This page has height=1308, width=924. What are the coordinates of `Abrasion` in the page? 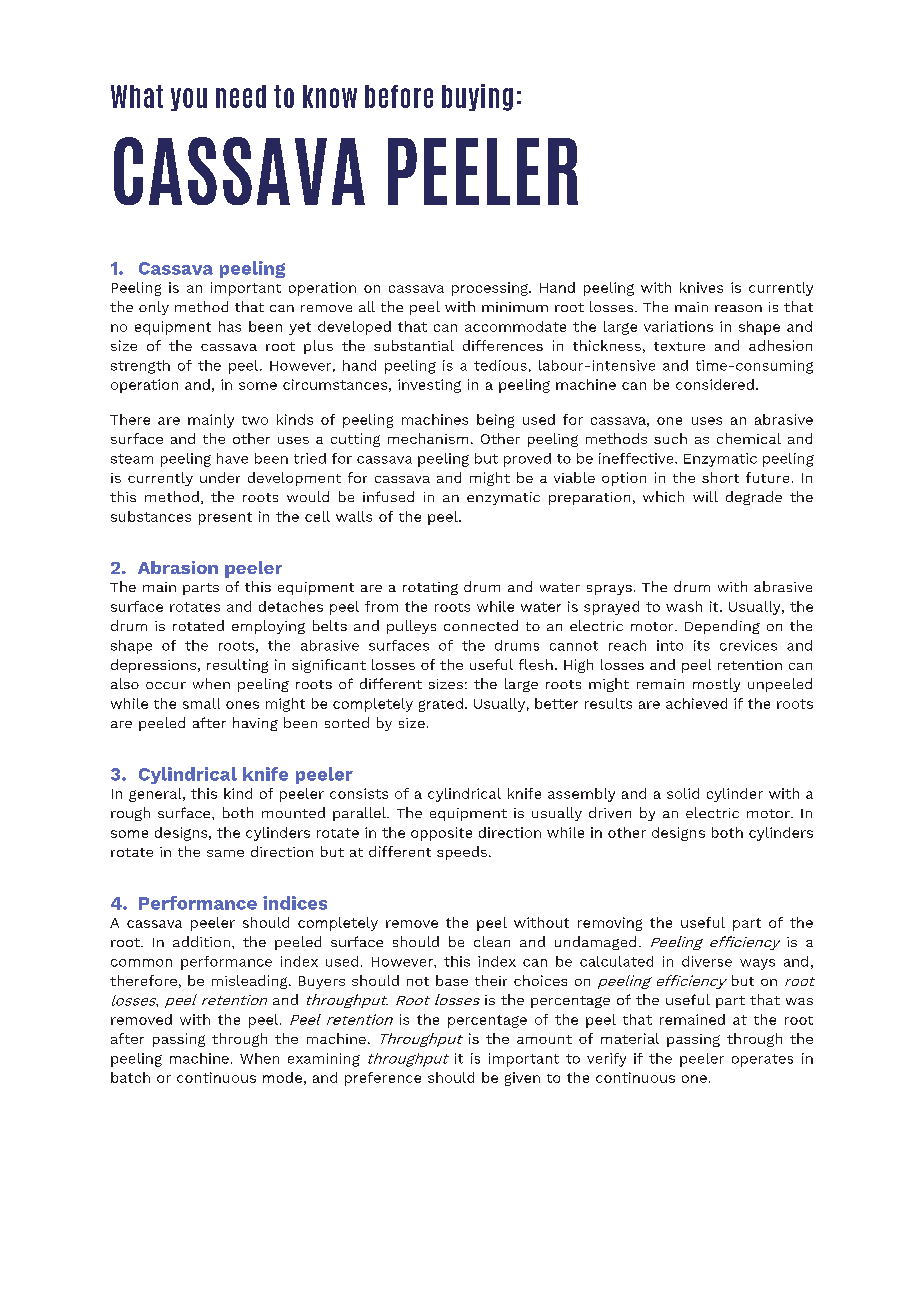 It's located at (178, 567).
